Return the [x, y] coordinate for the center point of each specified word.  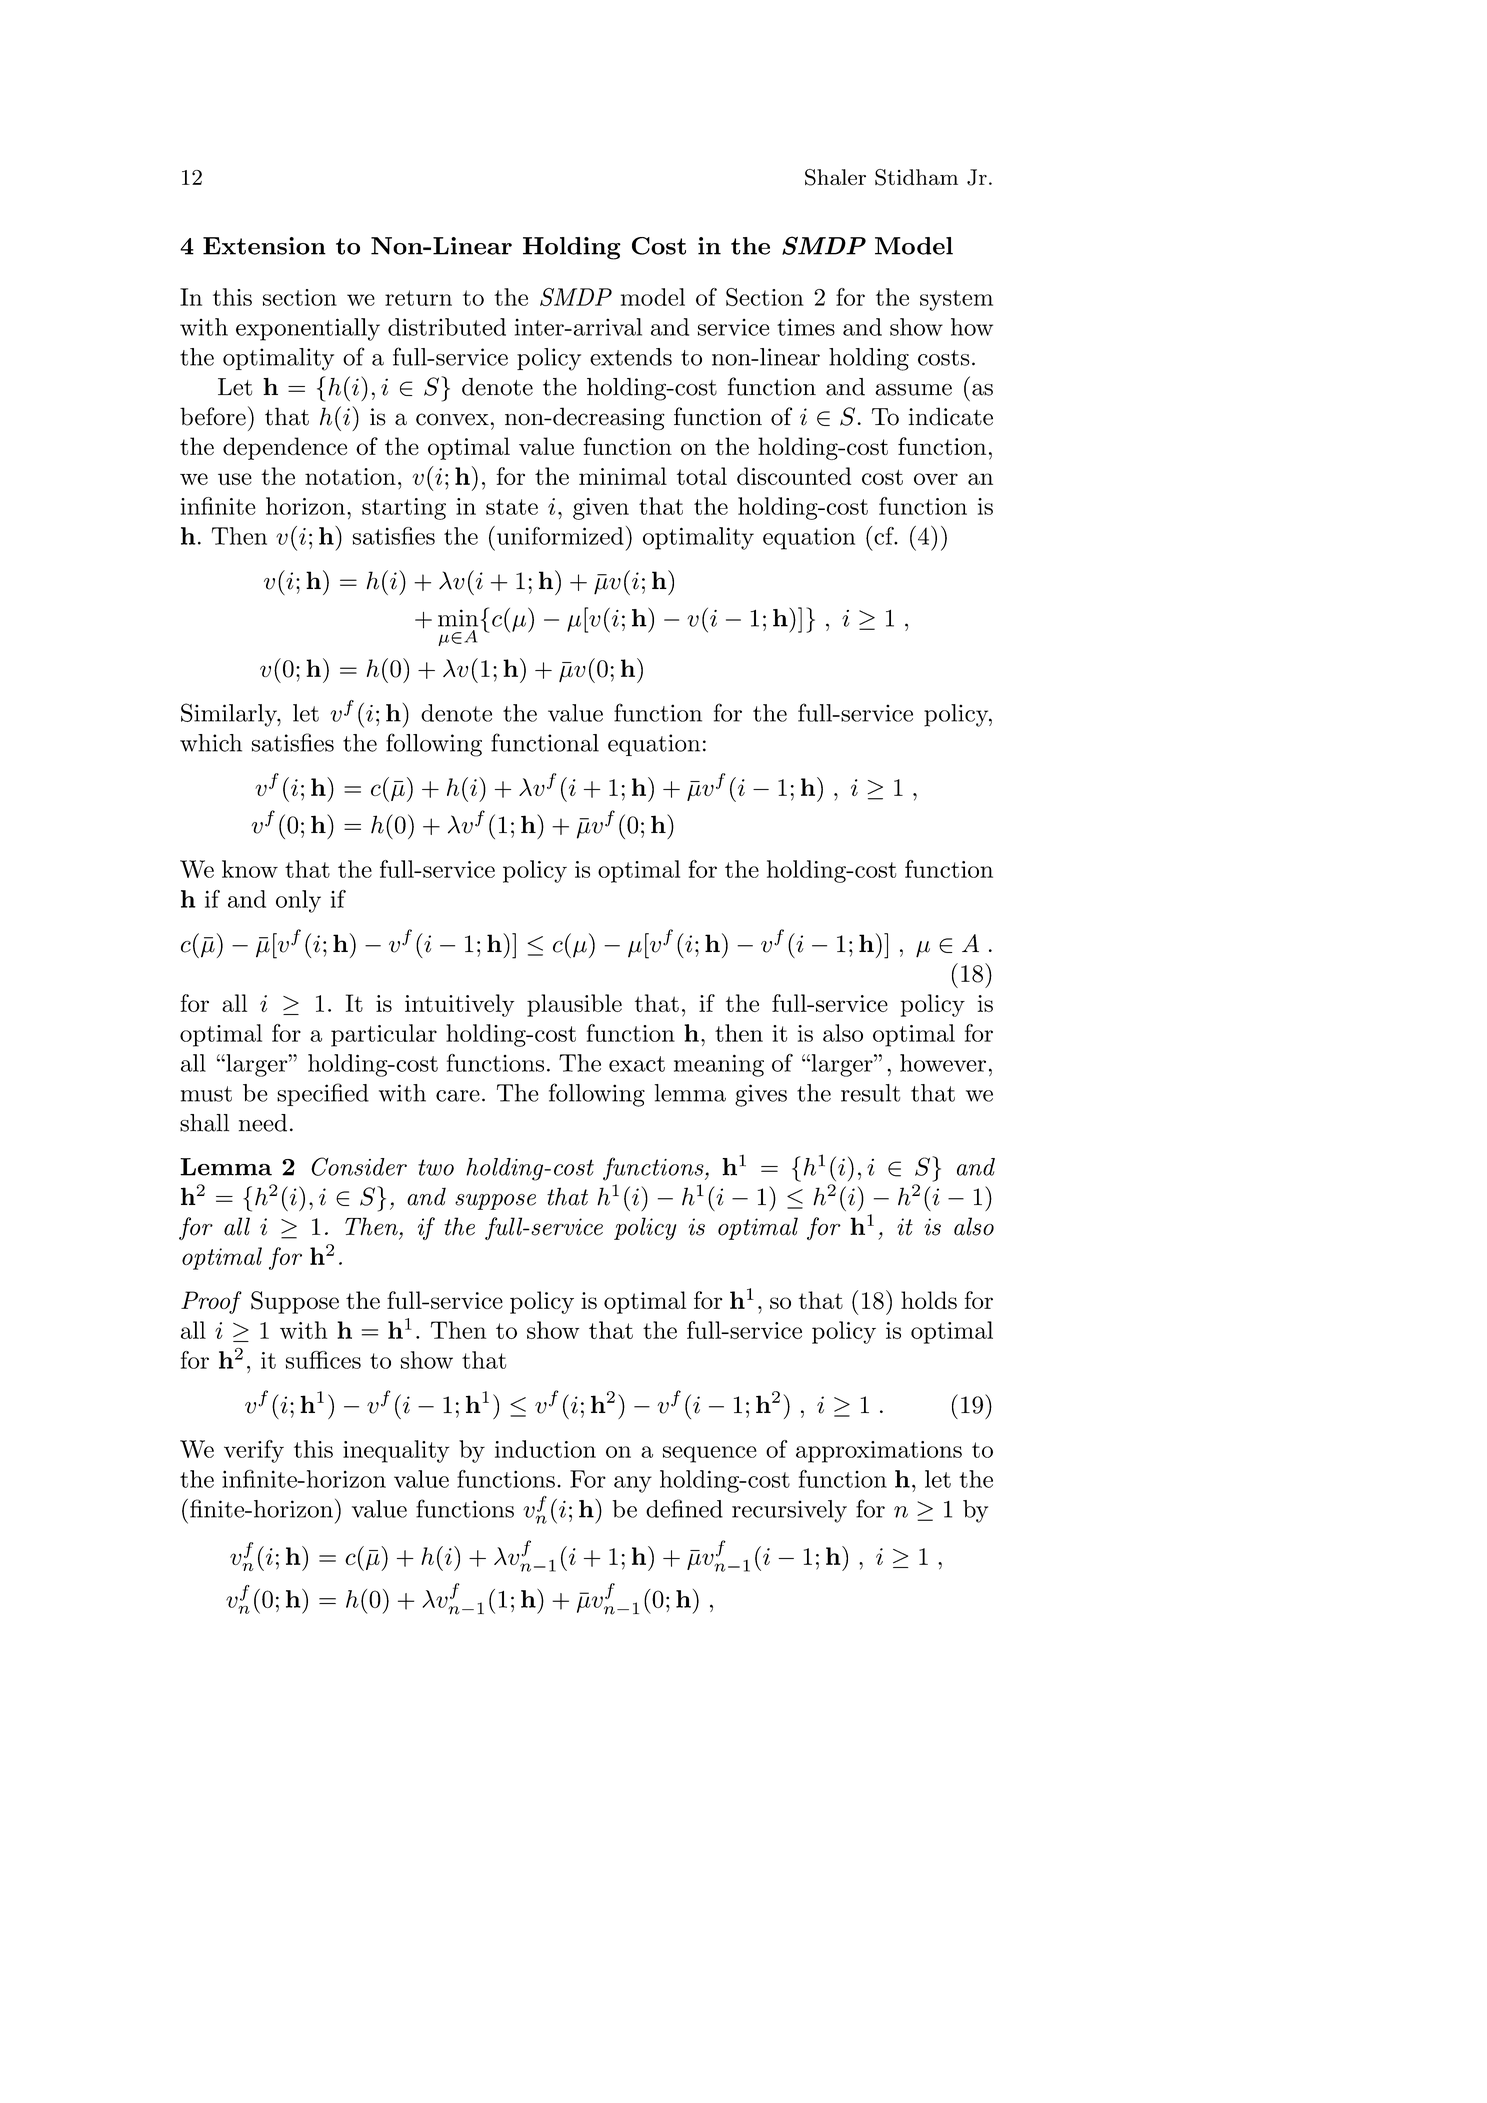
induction [545, 1449]
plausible [574, 1005]
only [298, 901]
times [806, 327]
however [943, 1063]
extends [631, 357]
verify [254, 1451]
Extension [264, 246]
